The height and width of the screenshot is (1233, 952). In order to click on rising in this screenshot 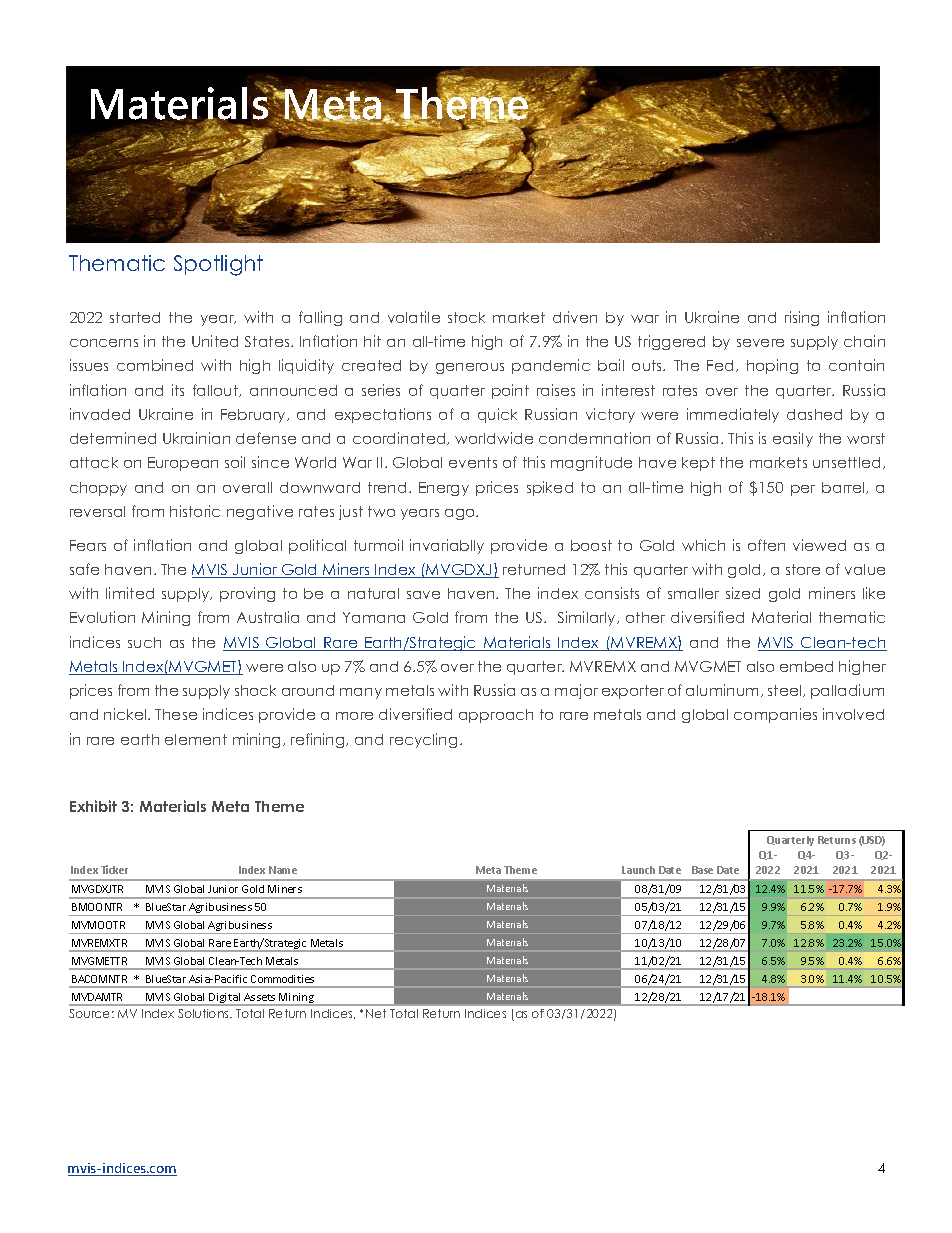, I will do `click(802, 318)`.
